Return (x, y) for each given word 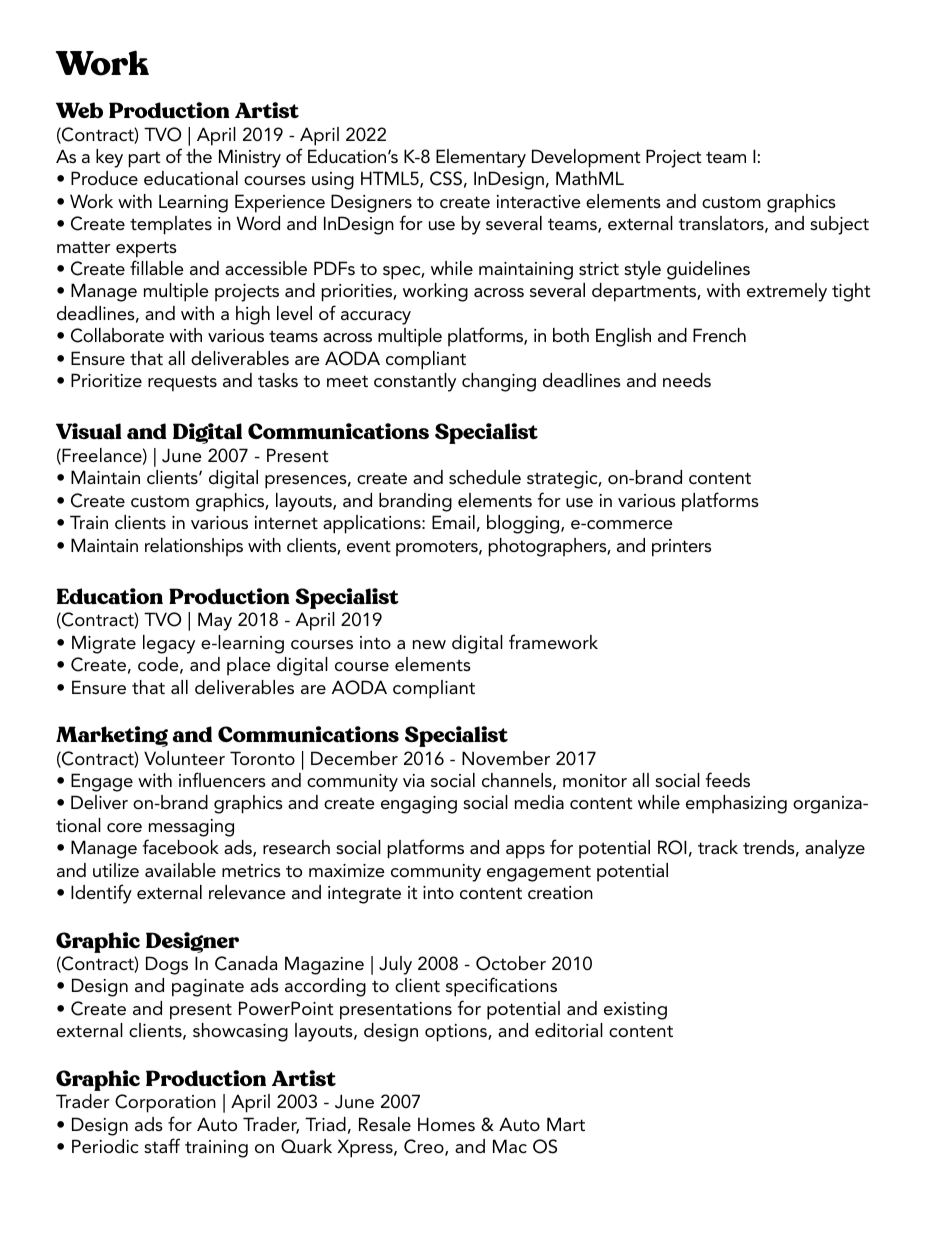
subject (839, 225)
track (718, 847)
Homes (446, 1124)
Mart (566, 1124)
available (180, 870)
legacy (169, 644)
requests (182, 383)
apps (525, 852)
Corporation (165, 1103)
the (199, 156)
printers (681, 548)
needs (687, 380)
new (429, 644)
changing (499, 382)
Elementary (481, 158)
